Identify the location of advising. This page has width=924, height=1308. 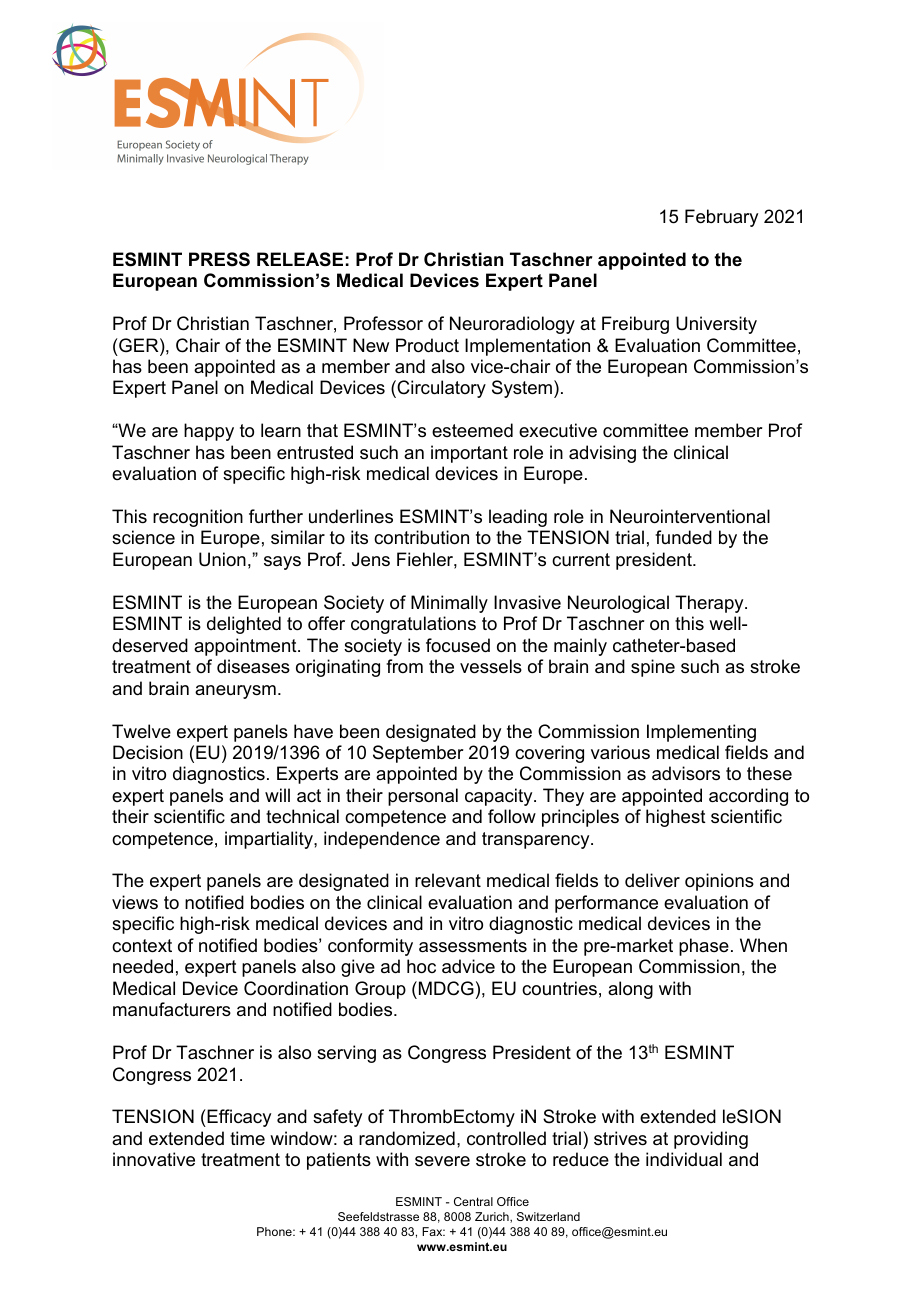
(602, 454).
